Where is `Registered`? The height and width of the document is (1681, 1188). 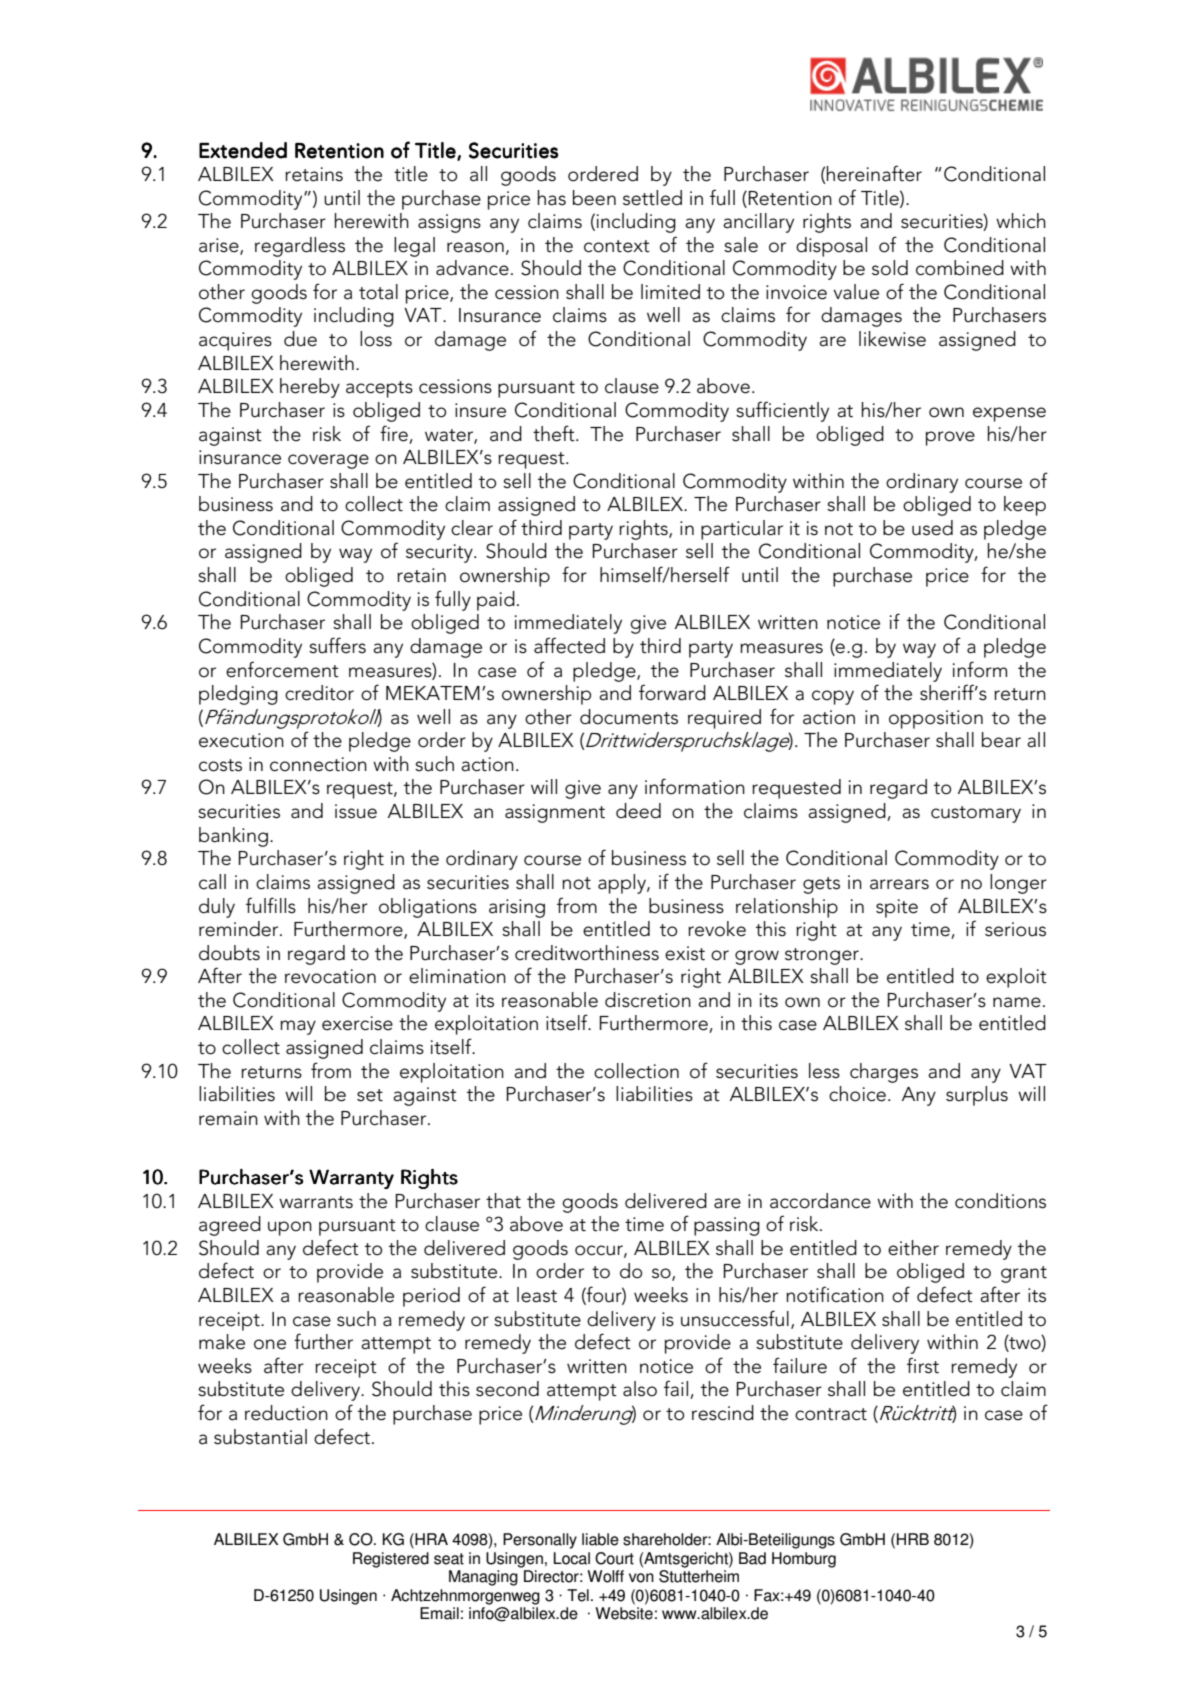
Registered is located at coordinates (391, 1560).
